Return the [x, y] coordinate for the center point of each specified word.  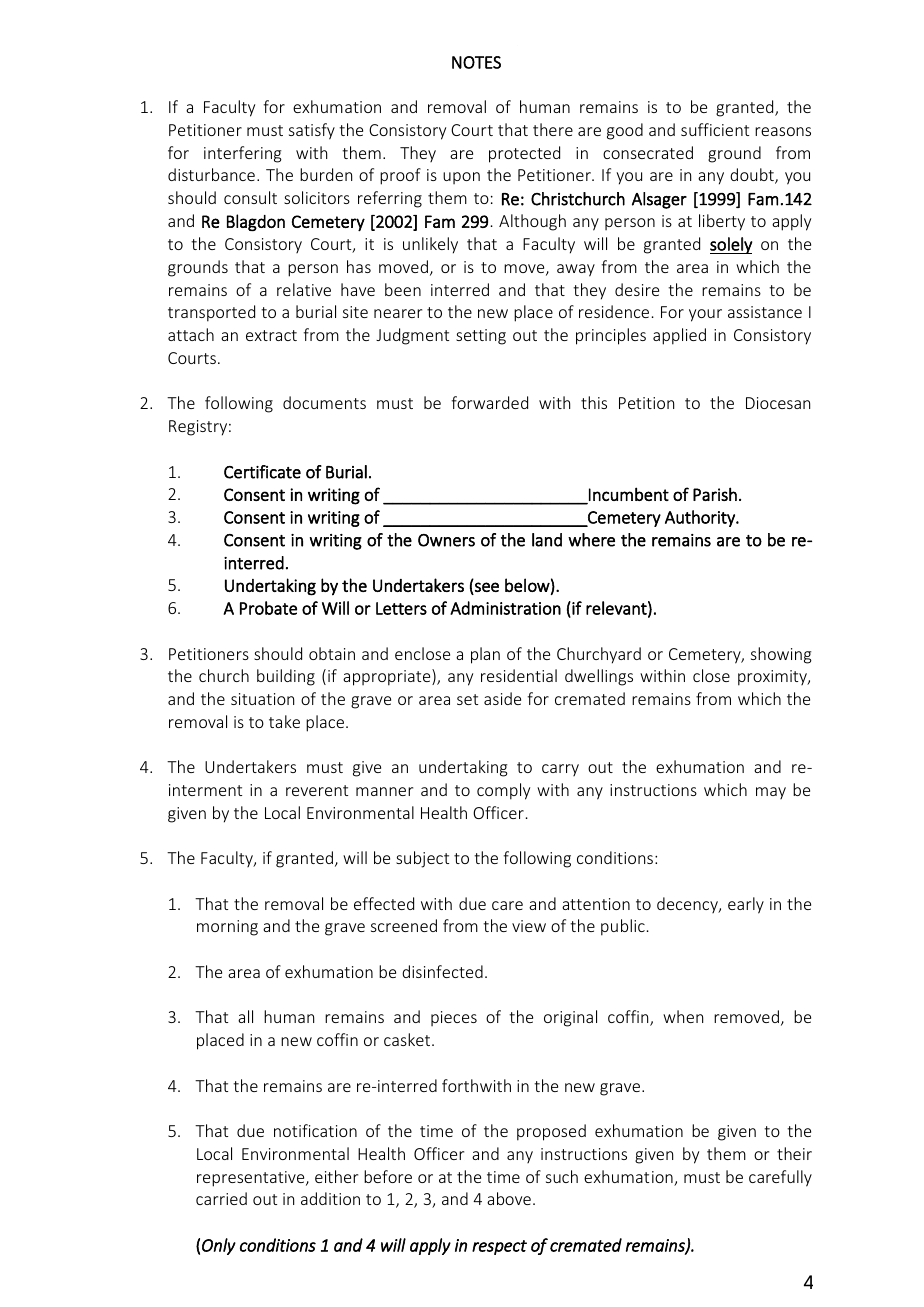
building [286, 677]
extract [271, 335]
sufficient [715, 129]
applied [679, 336]
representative [252, 1179]
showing [781, 655]
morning [227, 928]
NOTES [476, 62]
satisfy [312, 131]
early [746, 905]
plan [485, 655]
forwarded [489, 402]
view [529, 926]
